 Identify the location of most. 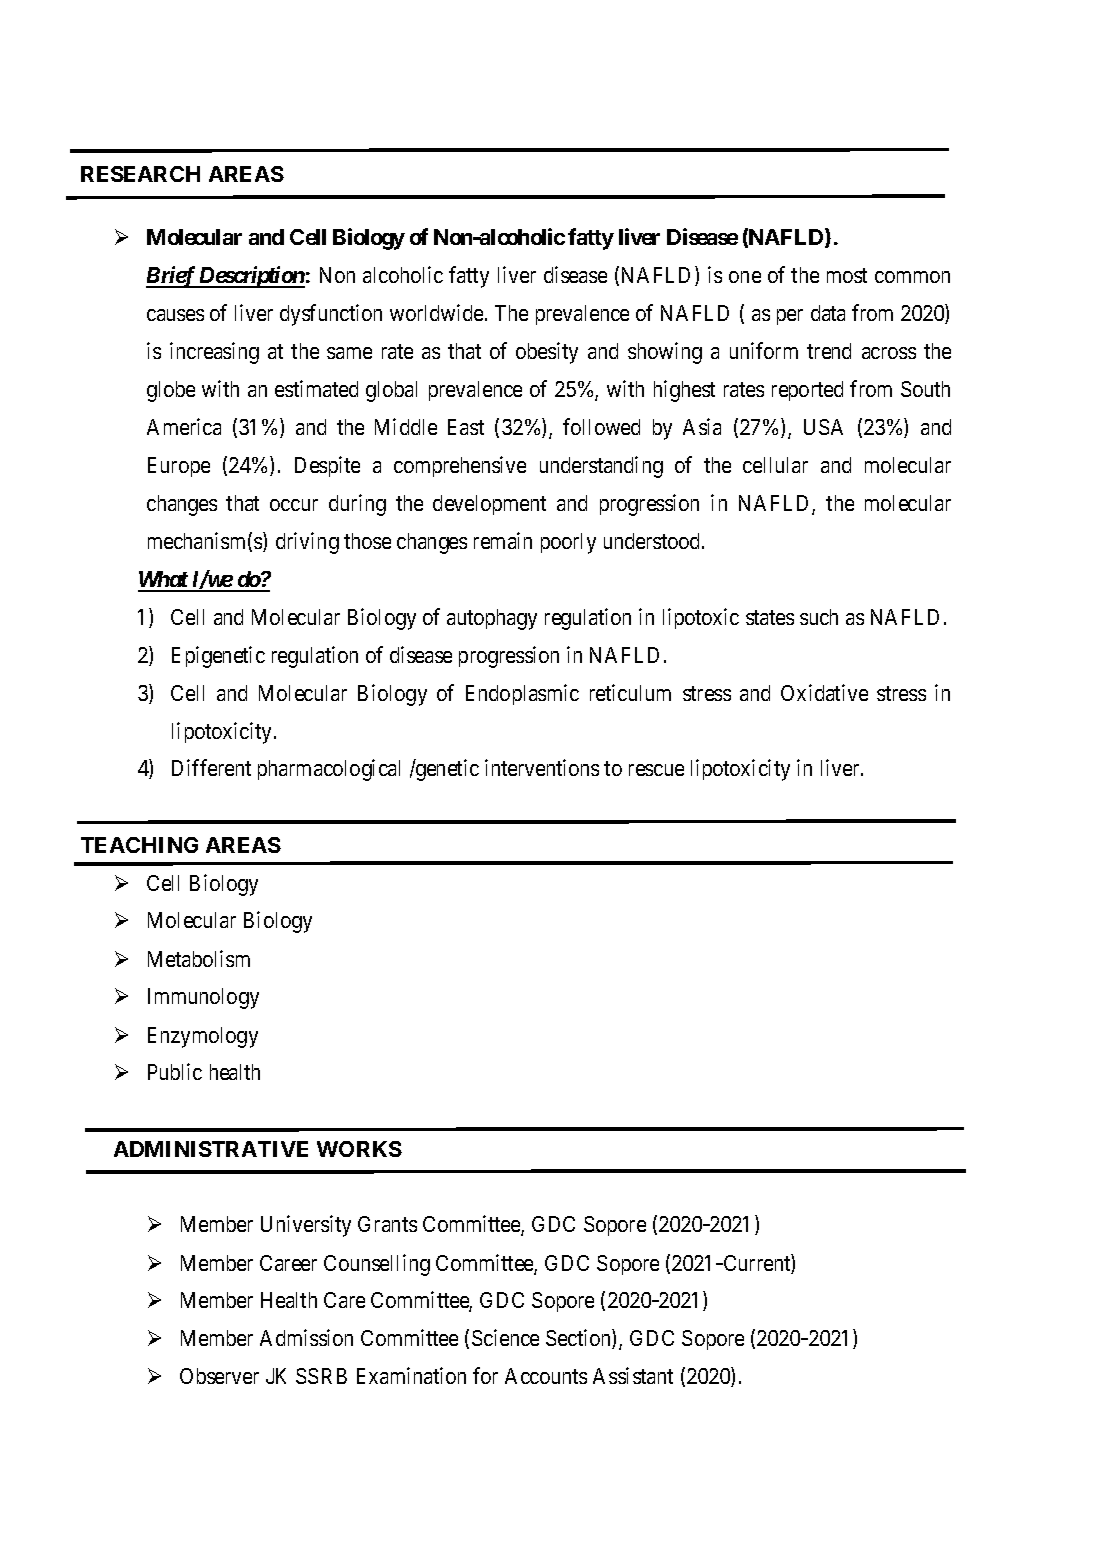
(847, 275).
